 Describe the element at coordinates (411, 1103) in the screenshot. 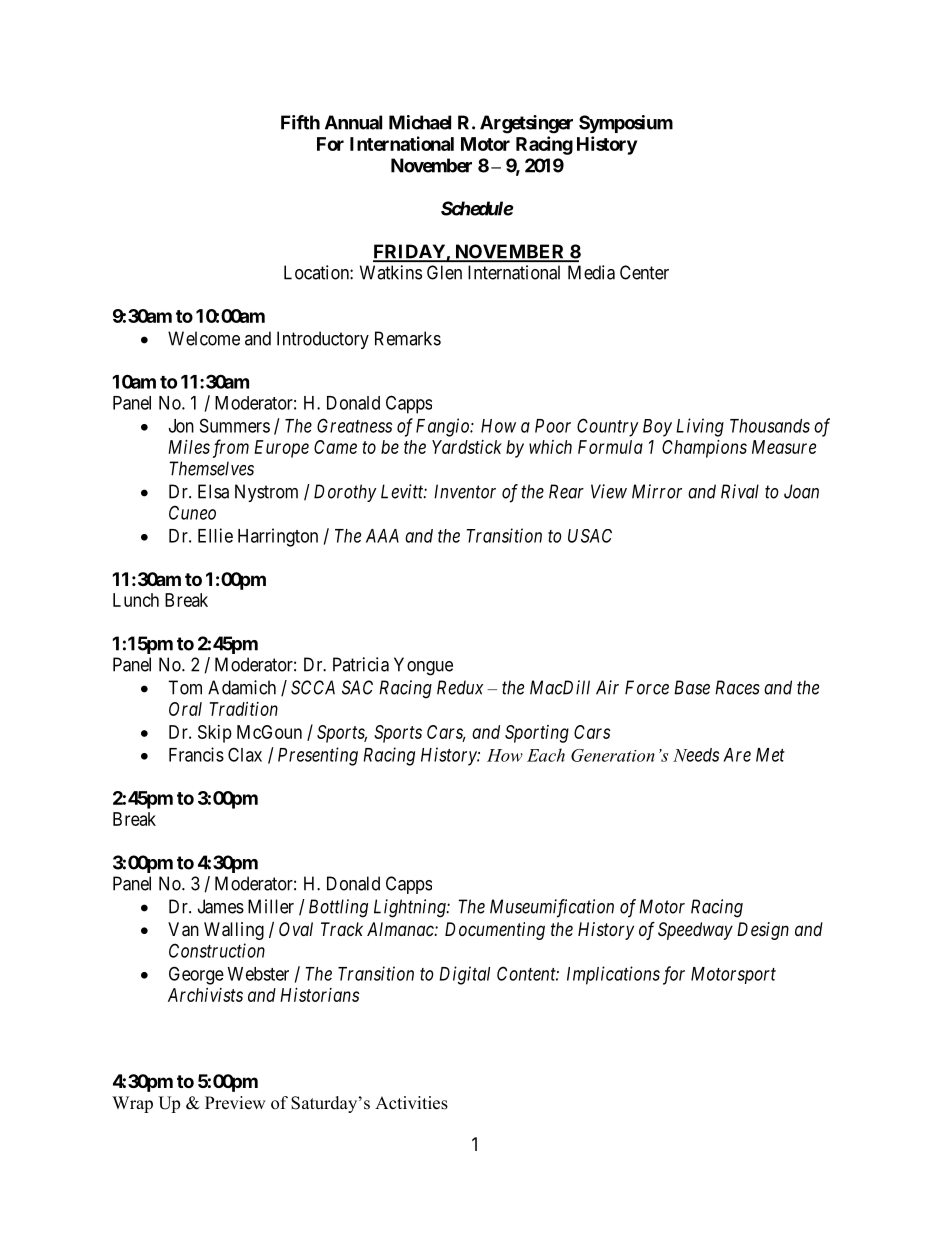

I see `Activities` at that location.
